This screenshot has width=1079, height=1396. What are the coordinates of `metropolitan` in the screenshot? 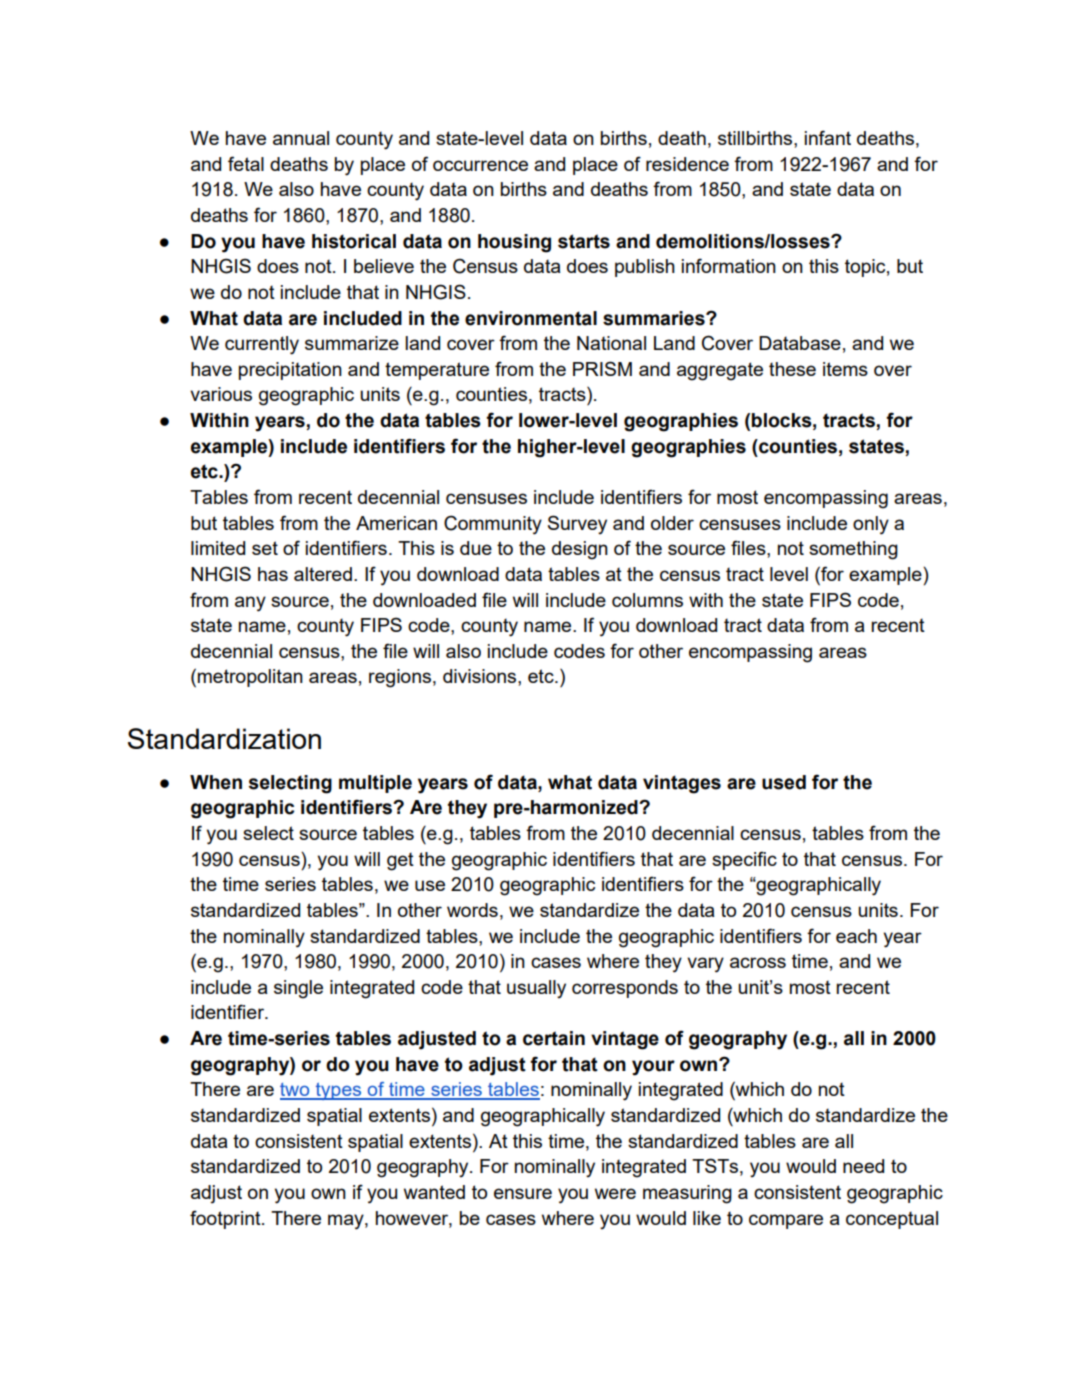 It's located at (250, 678).
